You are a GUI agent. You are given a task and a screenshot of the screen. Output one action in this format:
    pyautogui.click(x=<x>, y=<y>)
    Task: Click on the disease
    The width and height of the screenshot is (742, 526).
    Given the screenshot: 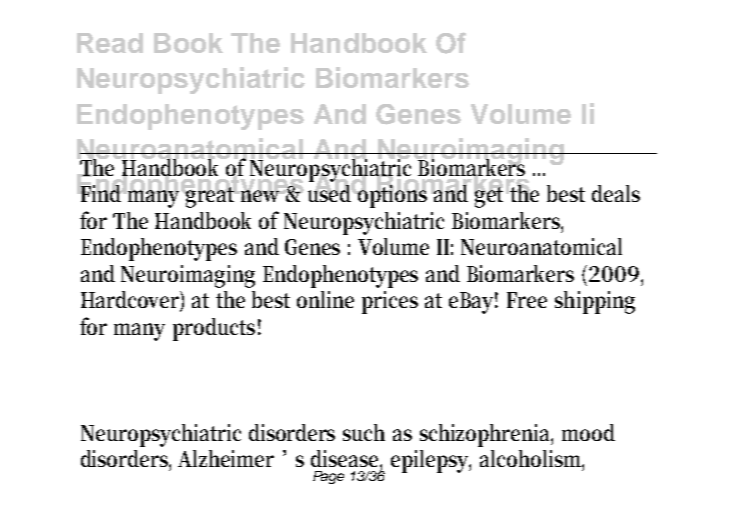 What is the action you would take?
    pyautogui.click(x=346, y=460)
